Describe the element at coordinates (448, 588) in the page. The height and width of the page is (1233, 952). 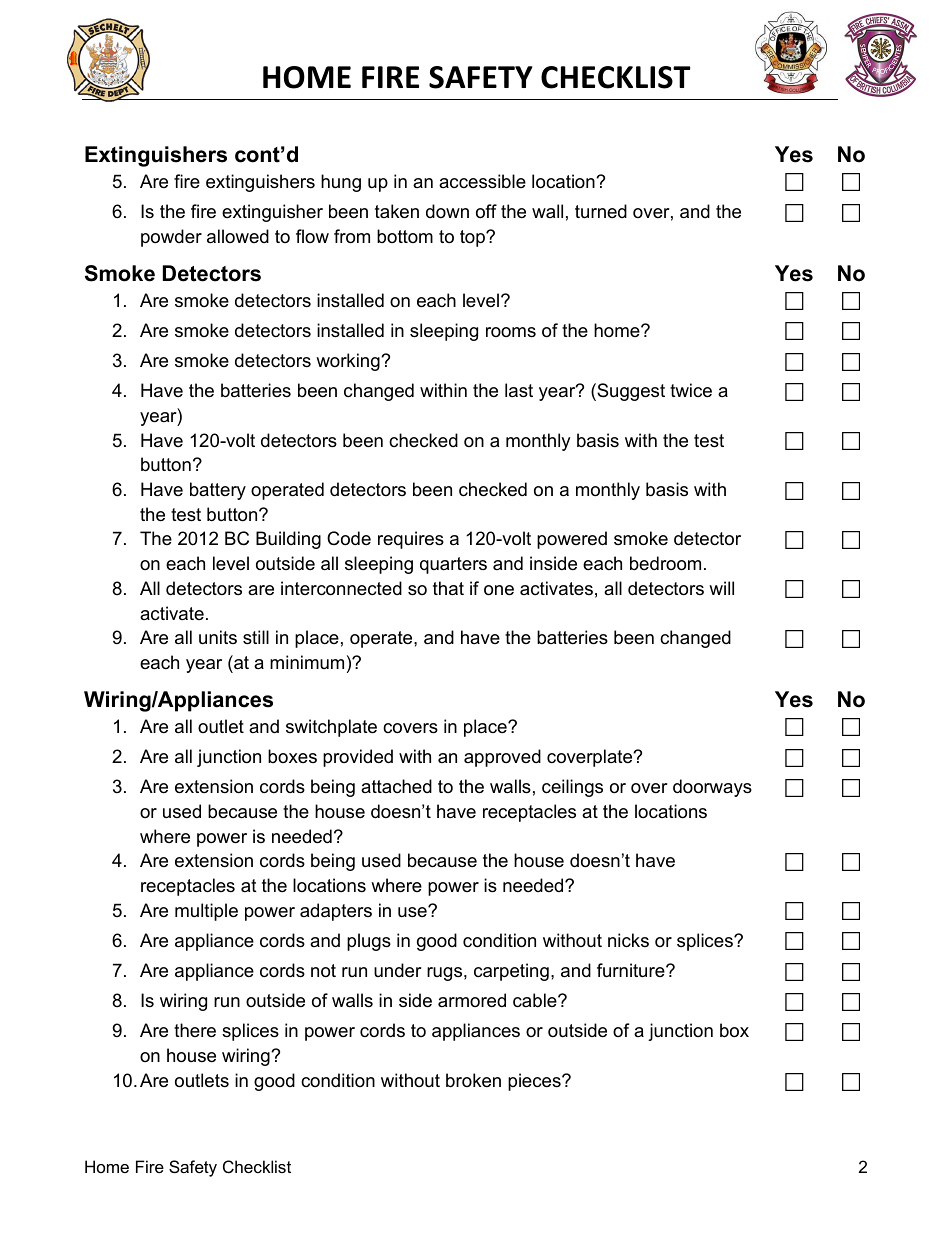
I see `that` at that location.
